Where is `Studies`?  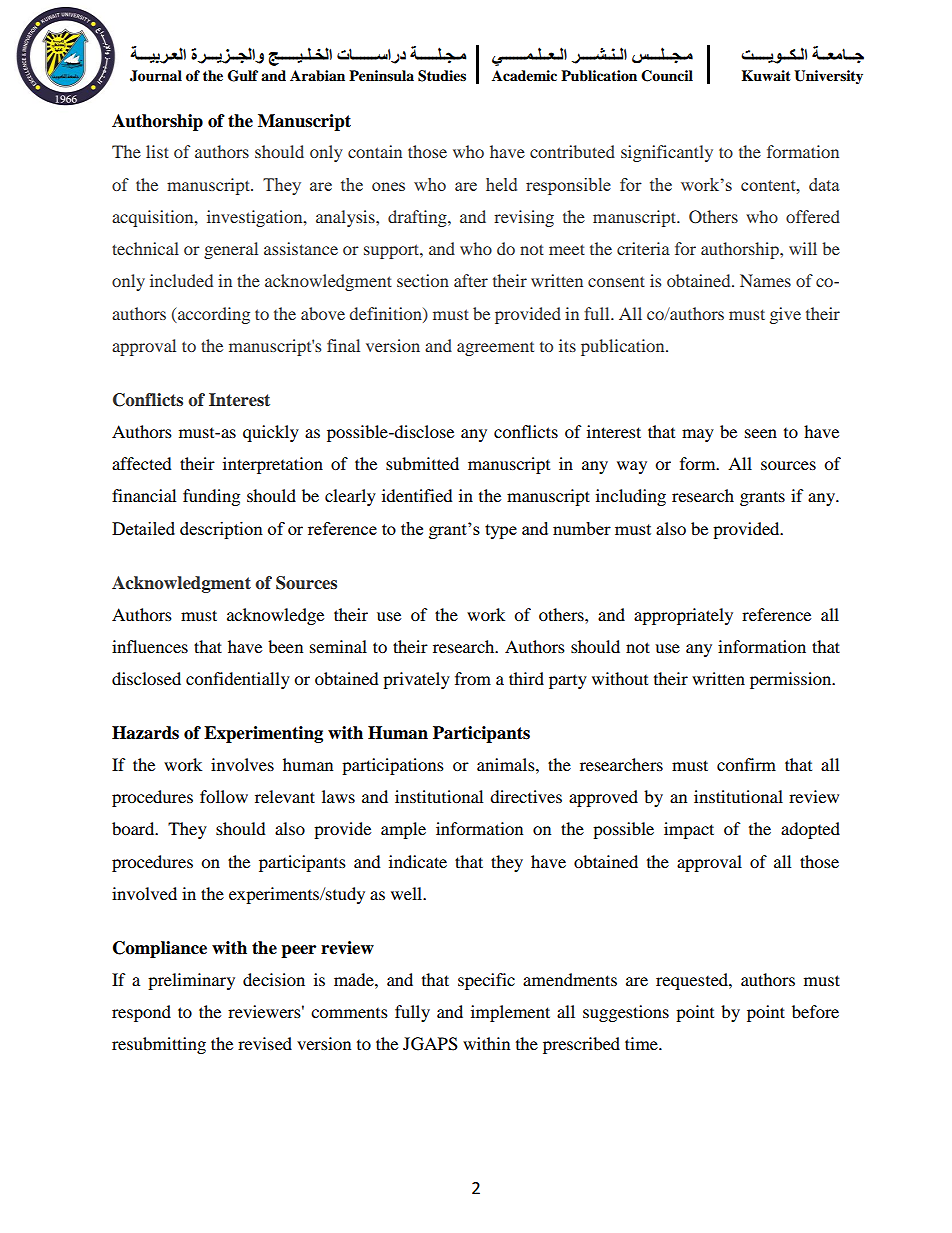 Studies is located at coordinates (442, 76).
